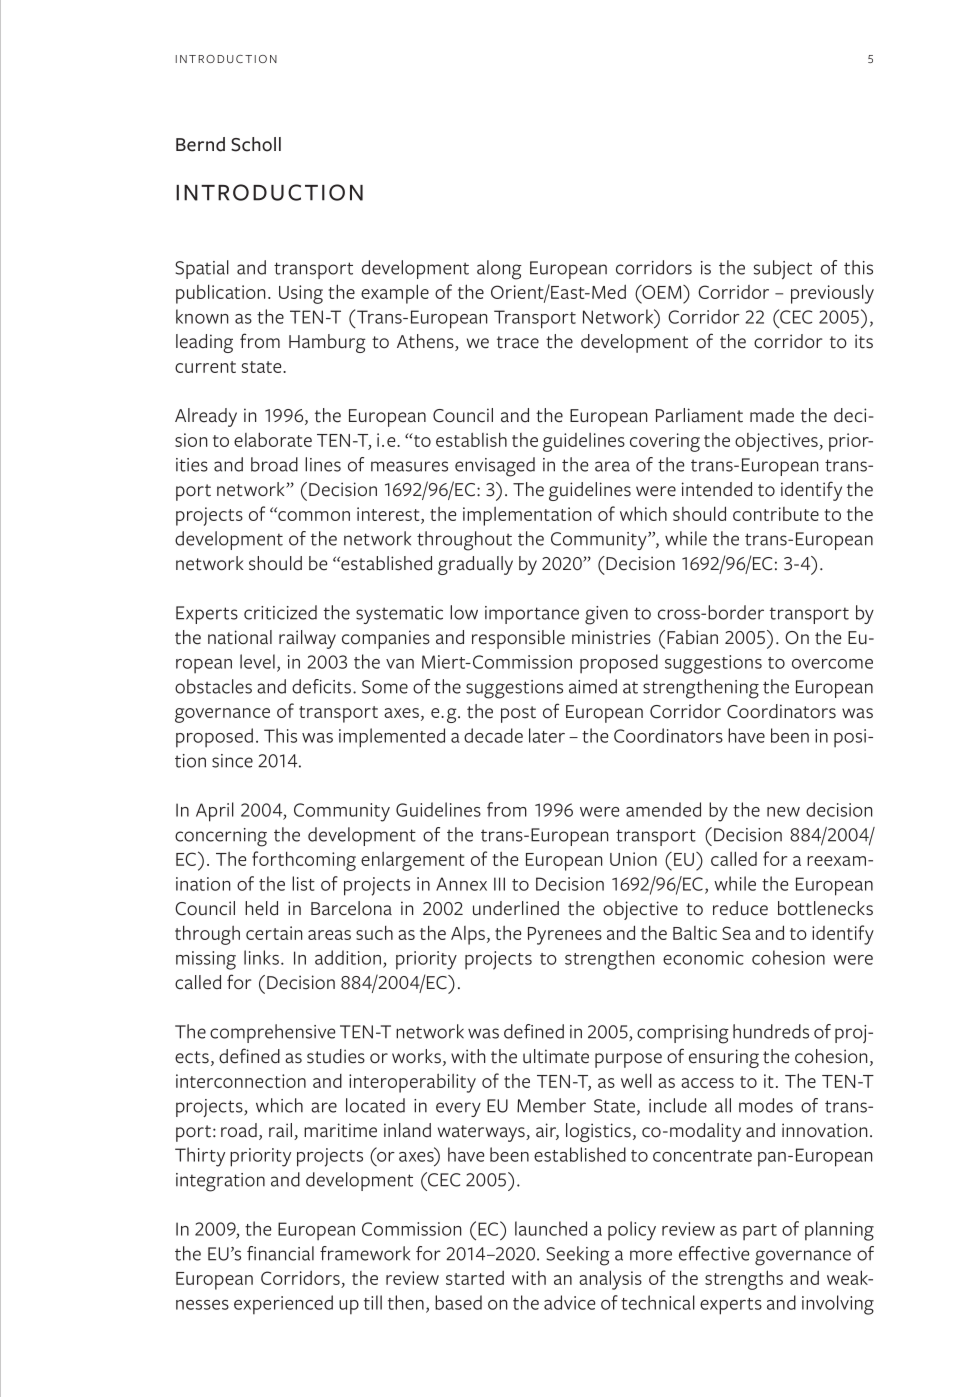  Describe the element at coordinates (740, 908) in the screenshot. I see `reduce` at that location.
